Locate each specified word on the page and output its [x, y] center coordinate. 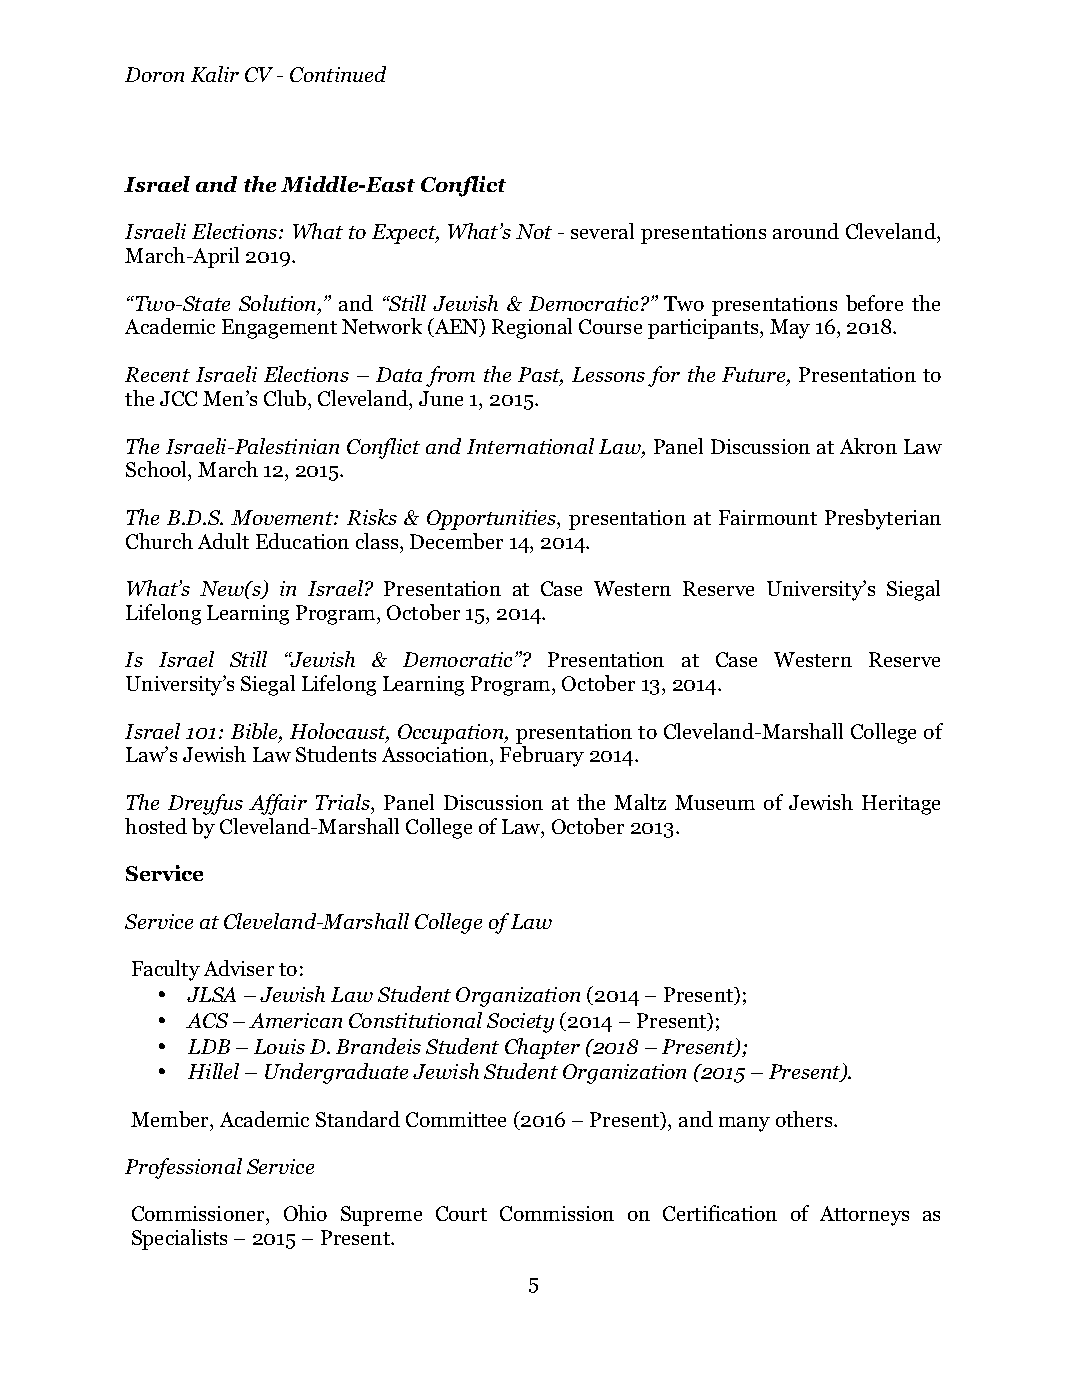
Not [534, 231]
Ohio [305, 1213]
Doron [154, 74]
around [806, 231]
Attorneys [864, 1216]
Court [461, 1213]
